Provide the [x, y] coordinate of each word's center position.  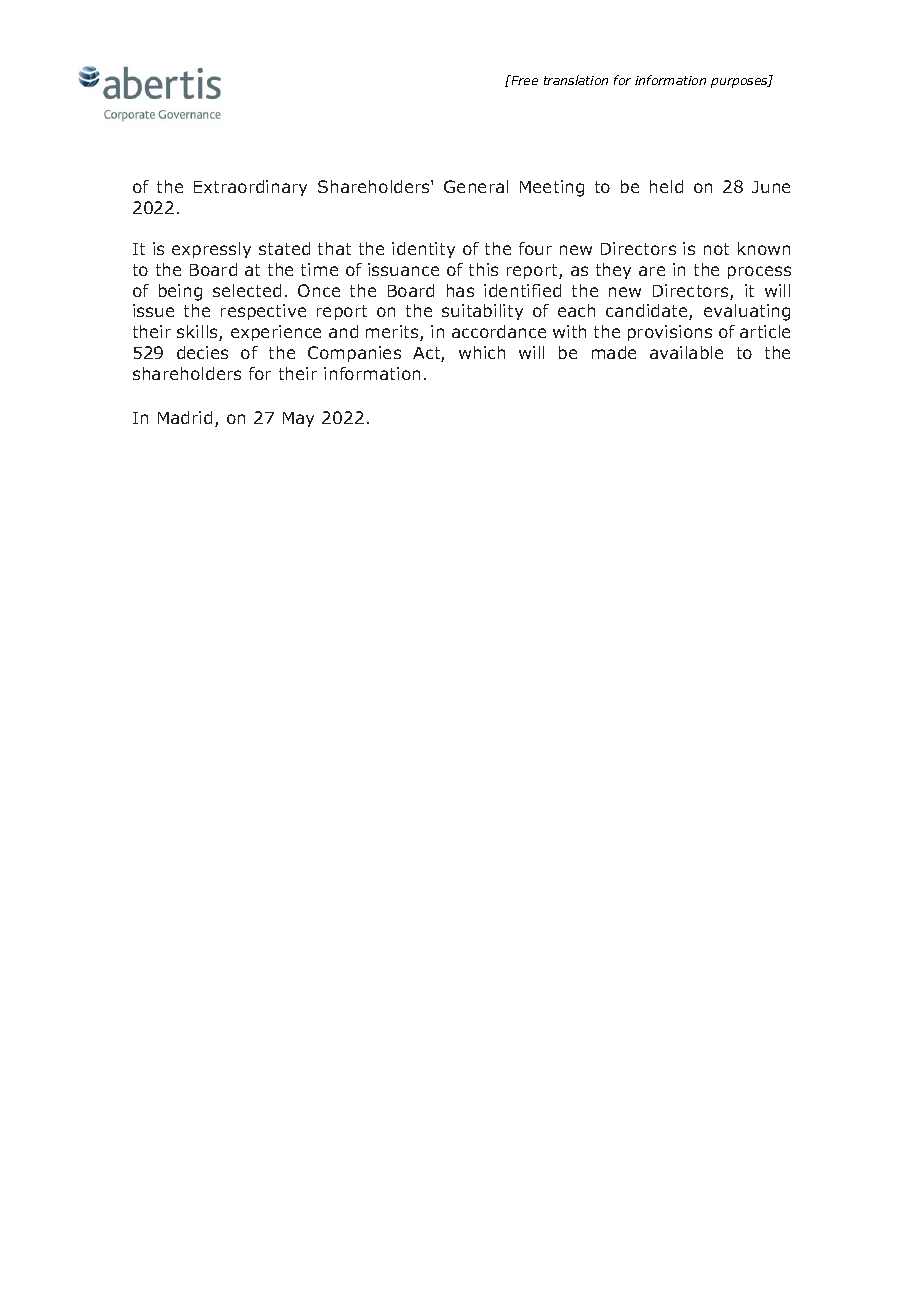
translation [576, 80]
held [666, 186]
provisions [670, 333]
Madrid [185, 417]
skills [198, 333]
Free [523, 80]
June [771, 187]
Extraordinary [250, 188]
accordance [499, 331]
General [476, 186]
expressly [211, 250]
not [716, 249]
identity [423, 250]
